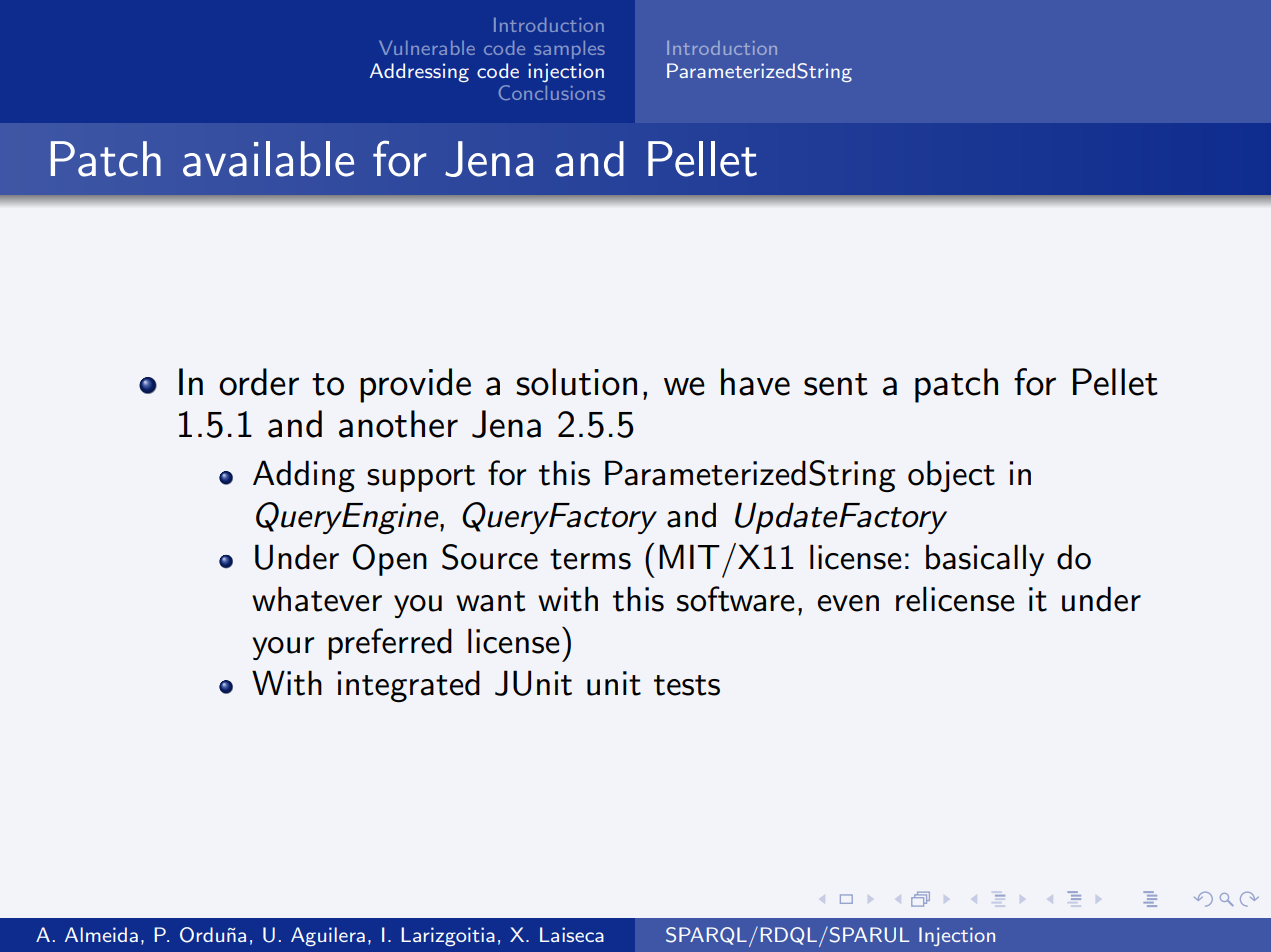 The width and height of the screenshot is (1271, 952). What do you see at coordinates (951, 476) in the screenshot?
I see `object` at bounding box center [951, 476].
